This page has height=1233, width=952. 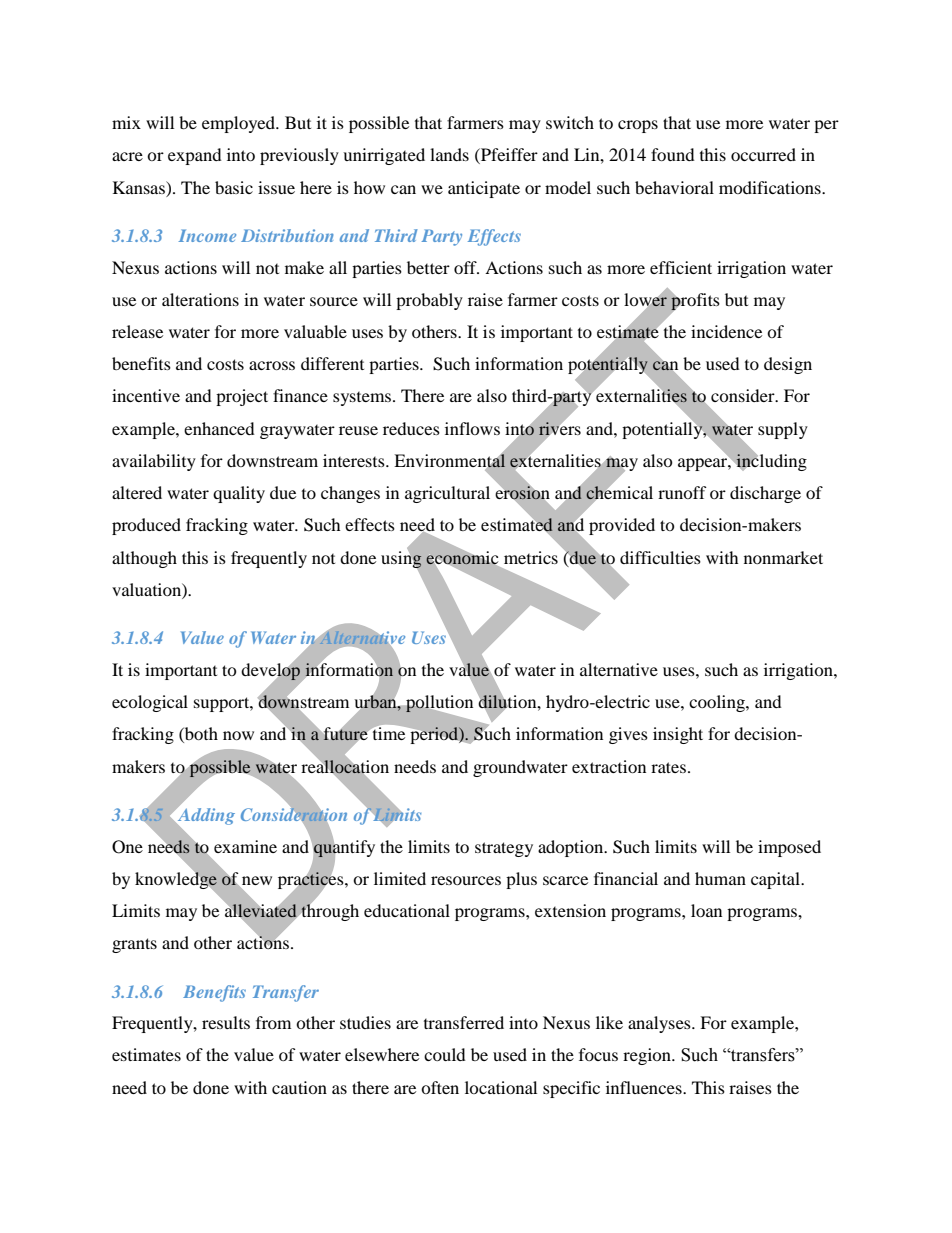 What do you see at coordinates (150, 703) in the page?
I see `ecological` at bounding box center [150, 703].
